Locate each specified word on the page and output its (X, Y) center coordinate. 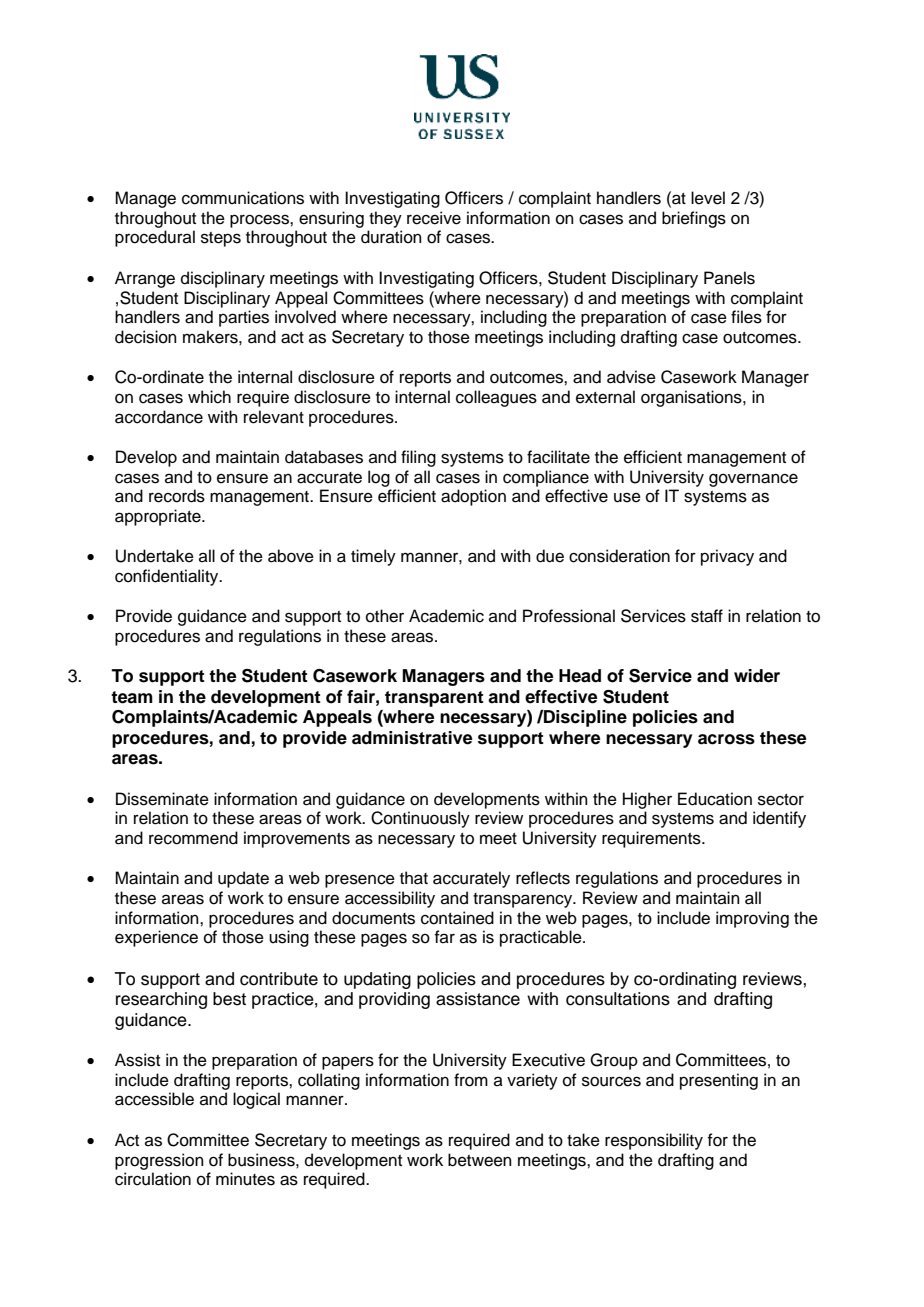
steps (221, 239)
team (132, 697)
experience (156, 938)
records (177, 496)
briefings (694, 219)
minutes (245, 1179)
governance (753, 480)
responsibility (654, 1141)
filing (418, 458)
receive (434, 218)
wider (757, 676)
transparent (434, 699)
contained (457, 918)
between (480, 1160)
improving (752, 919)
